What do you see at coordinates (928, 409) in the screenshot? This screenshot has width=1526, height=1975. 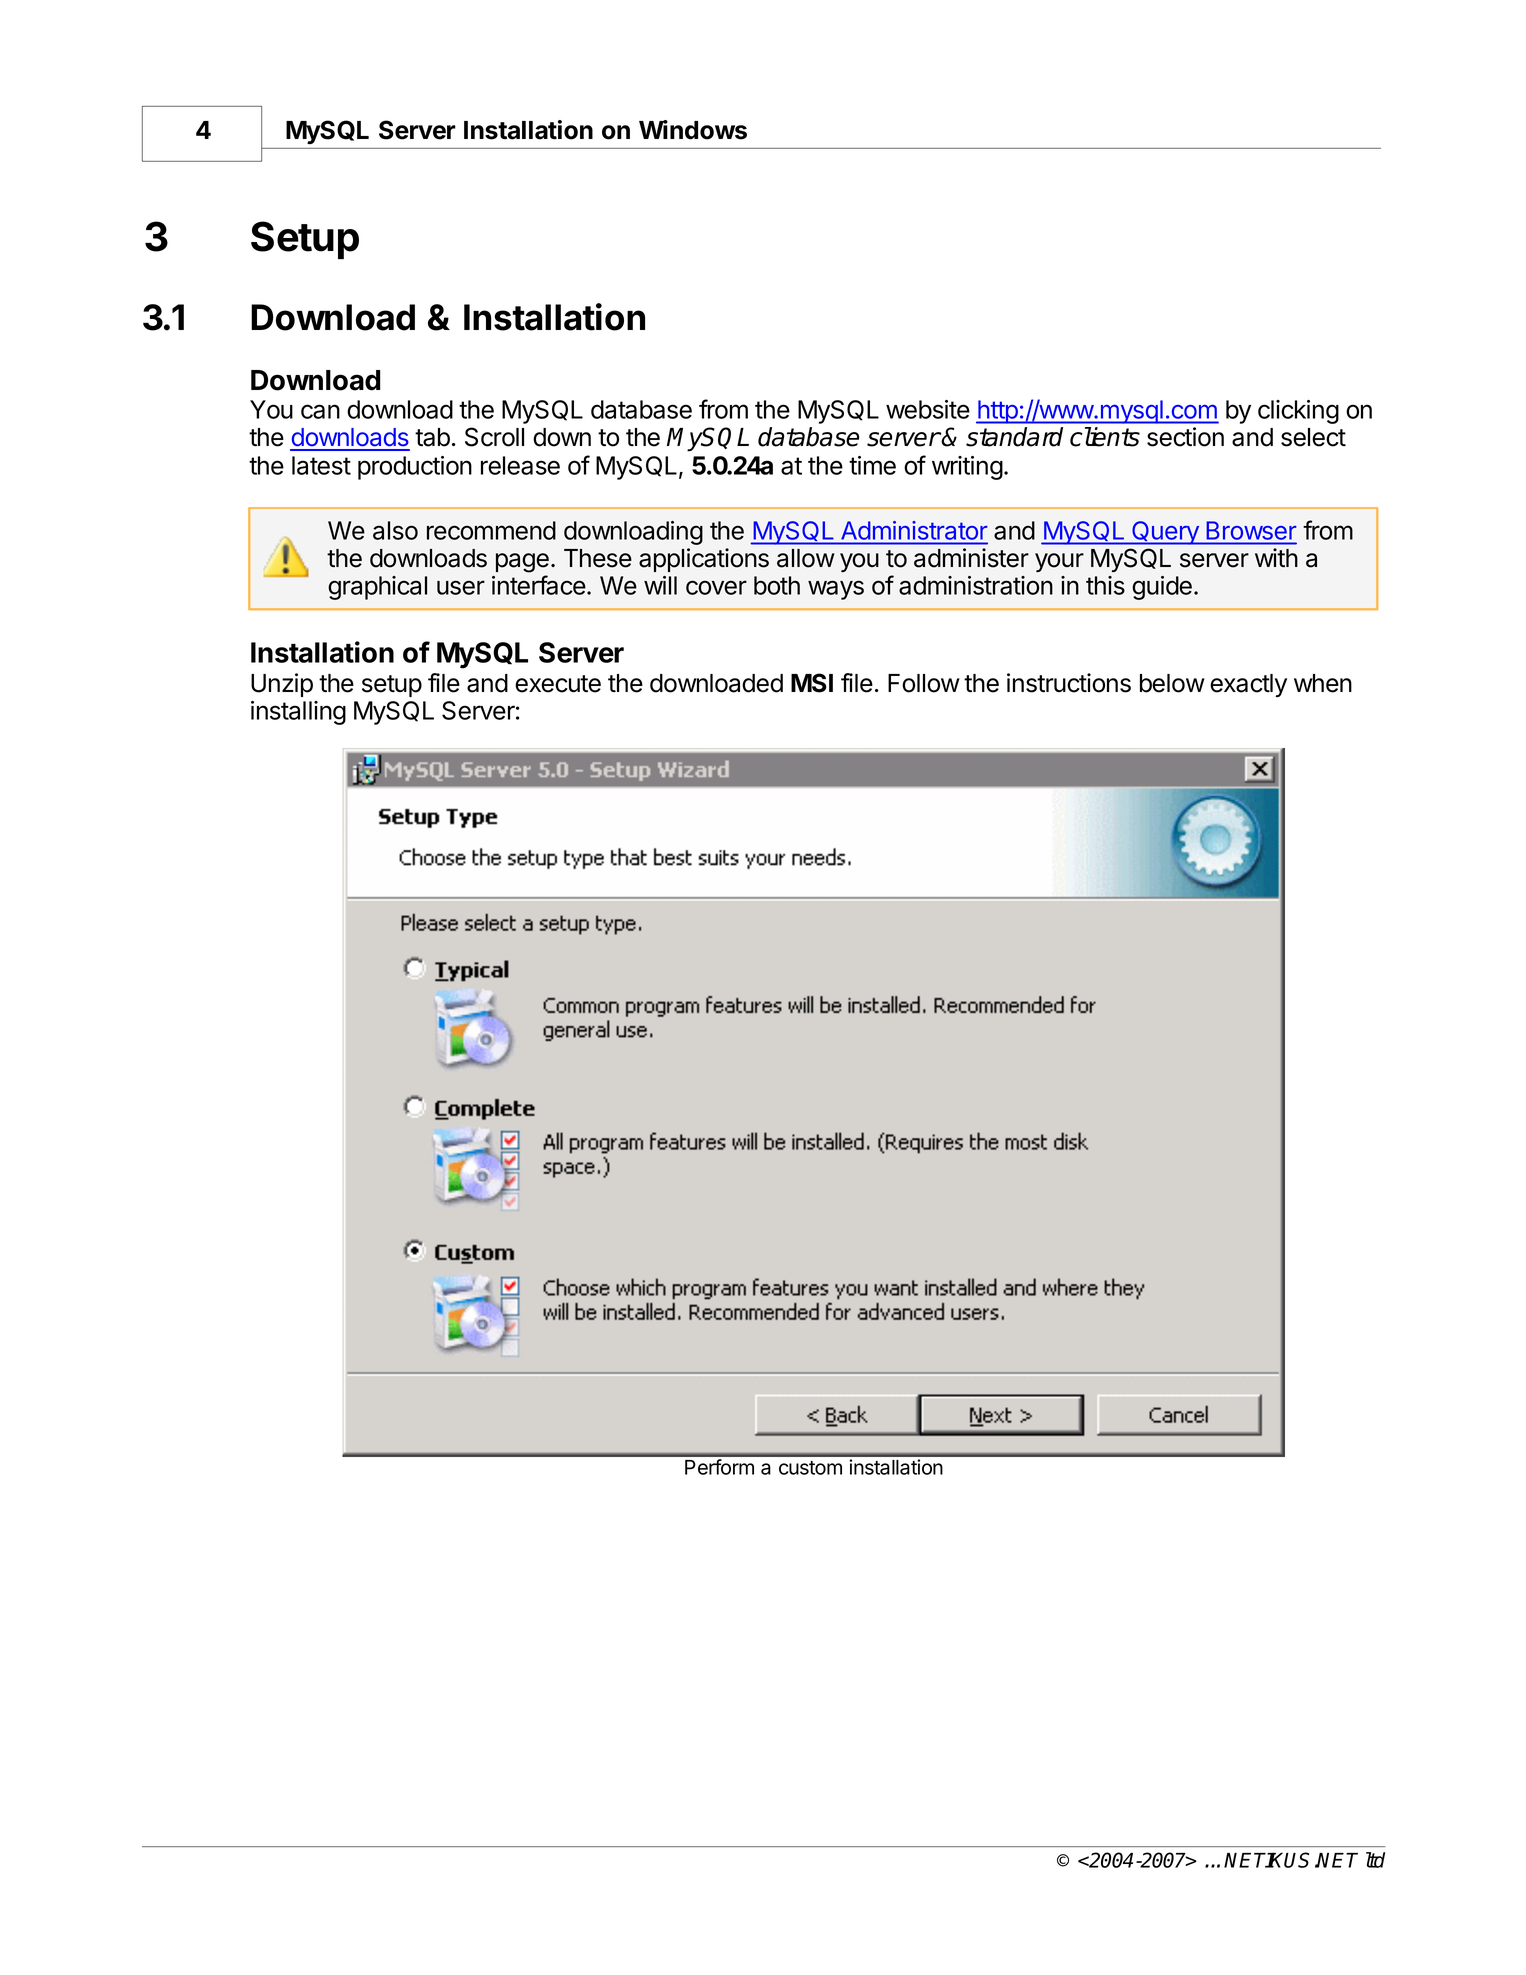 I see `website` at bounding box center [928, 409].
